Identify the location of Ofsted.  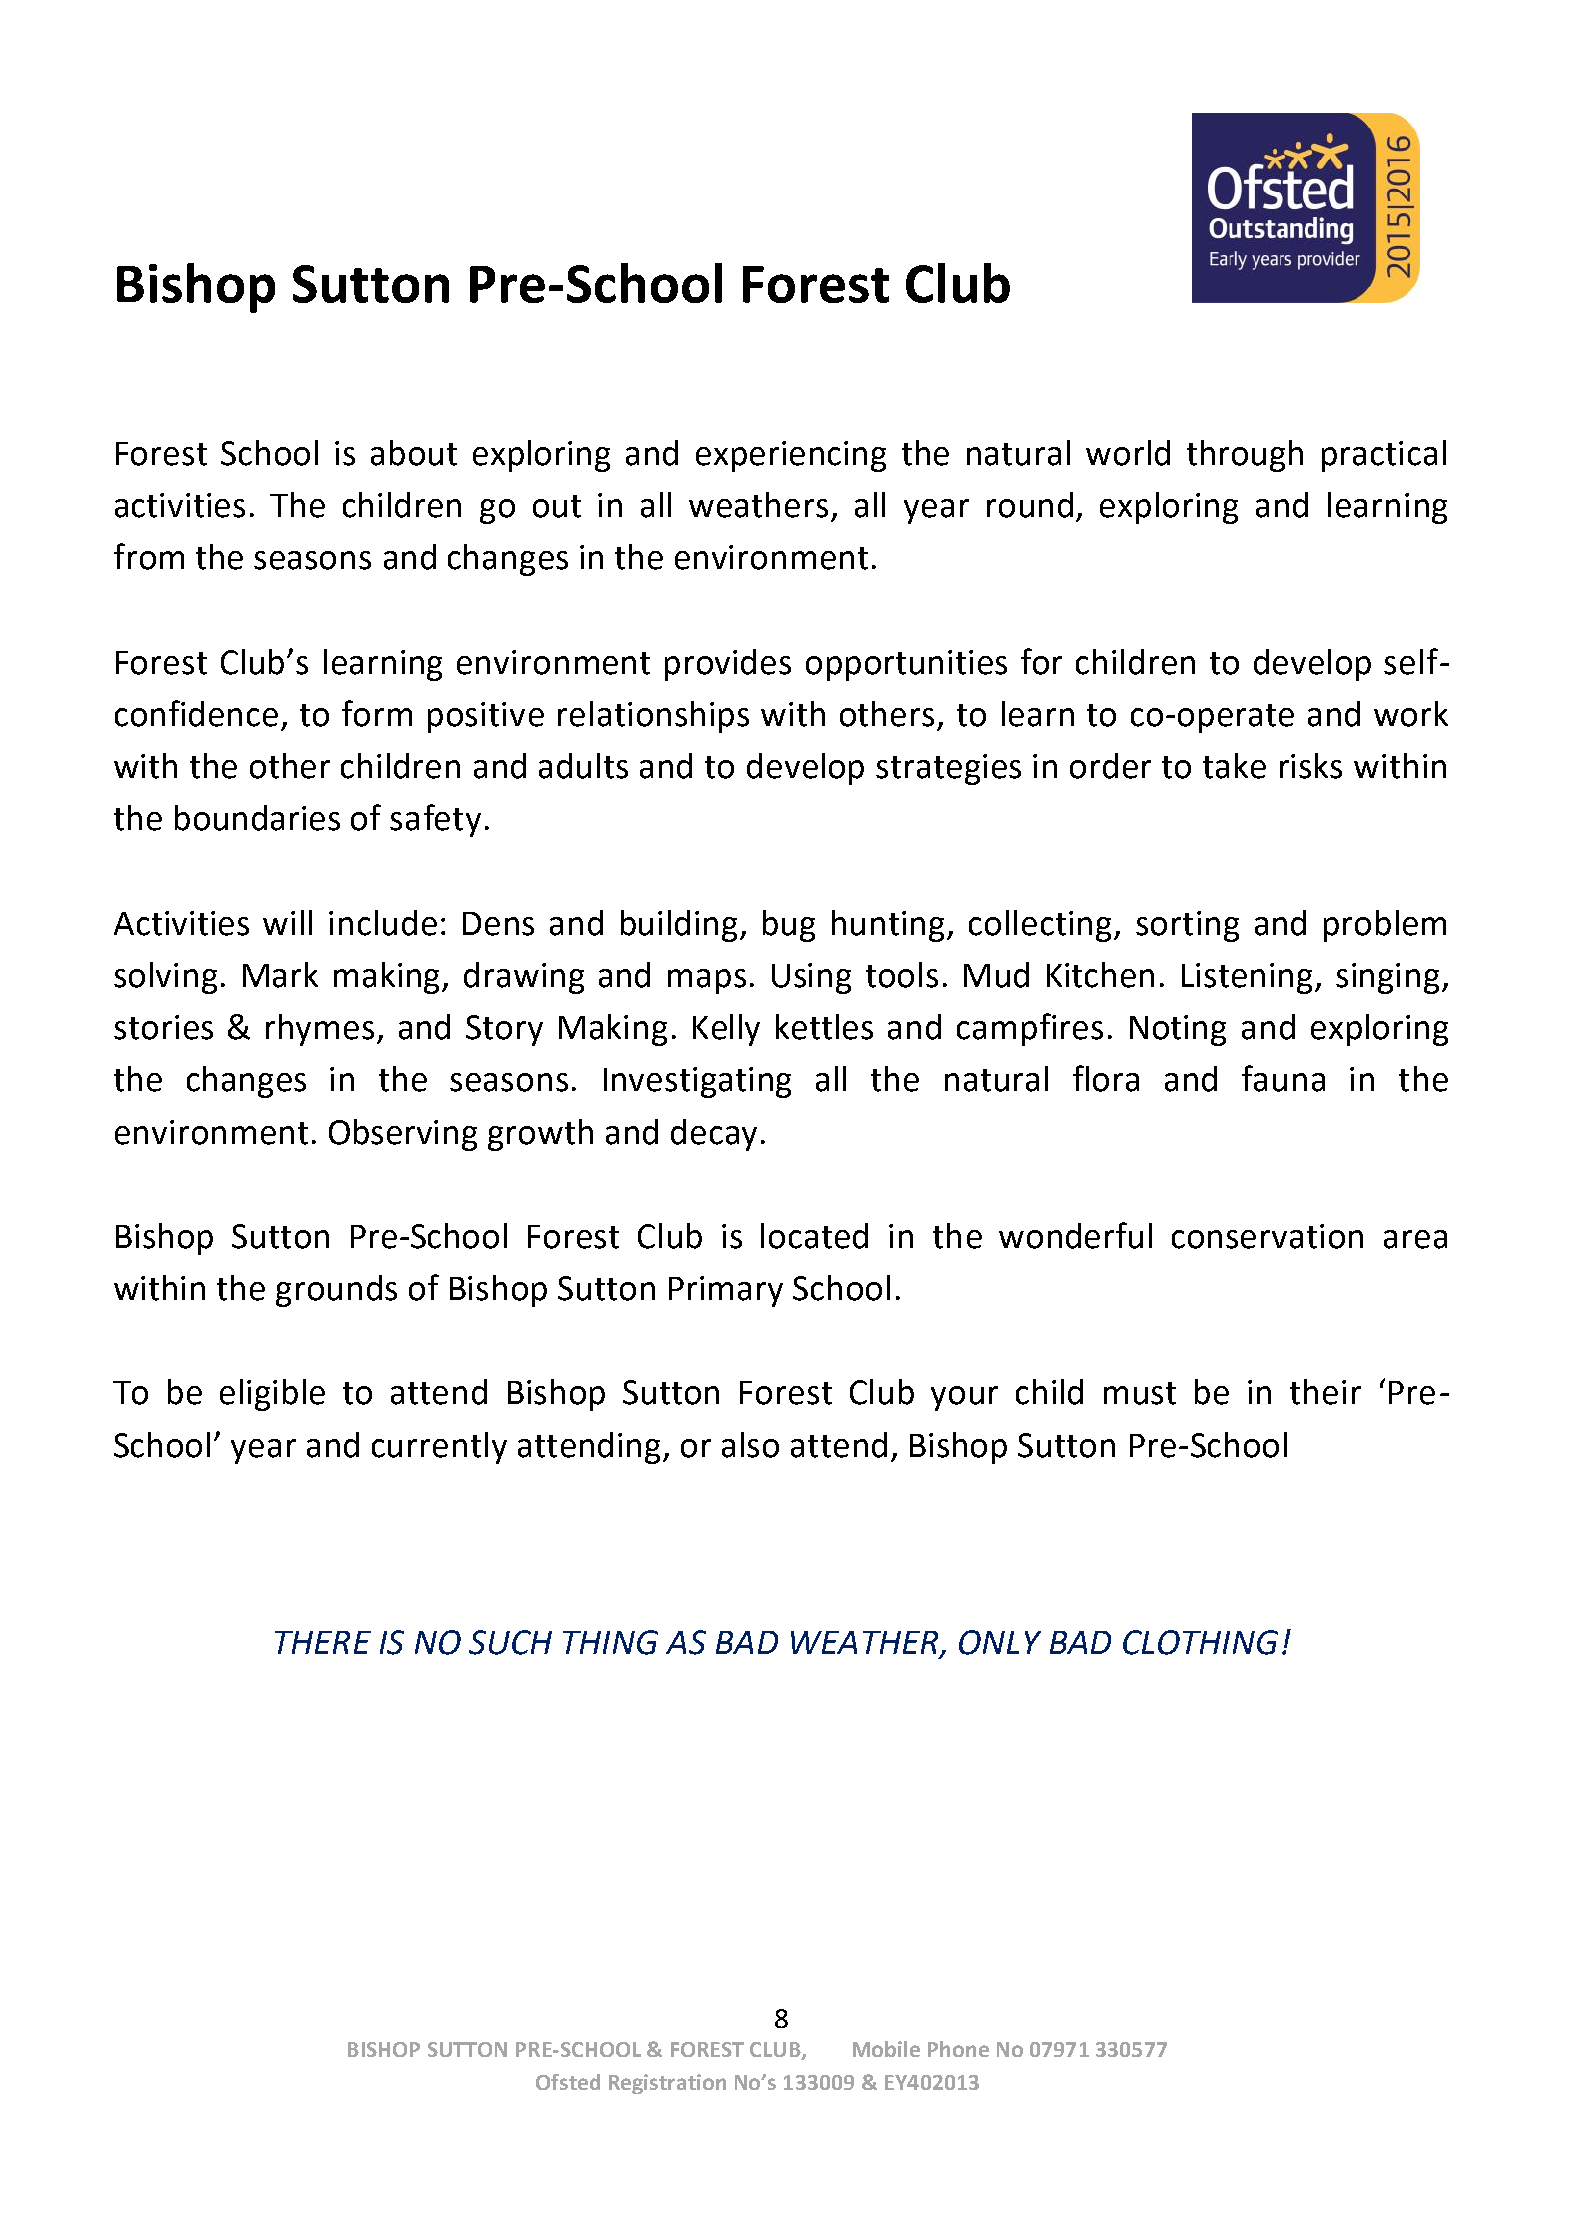
(568, 2082).
